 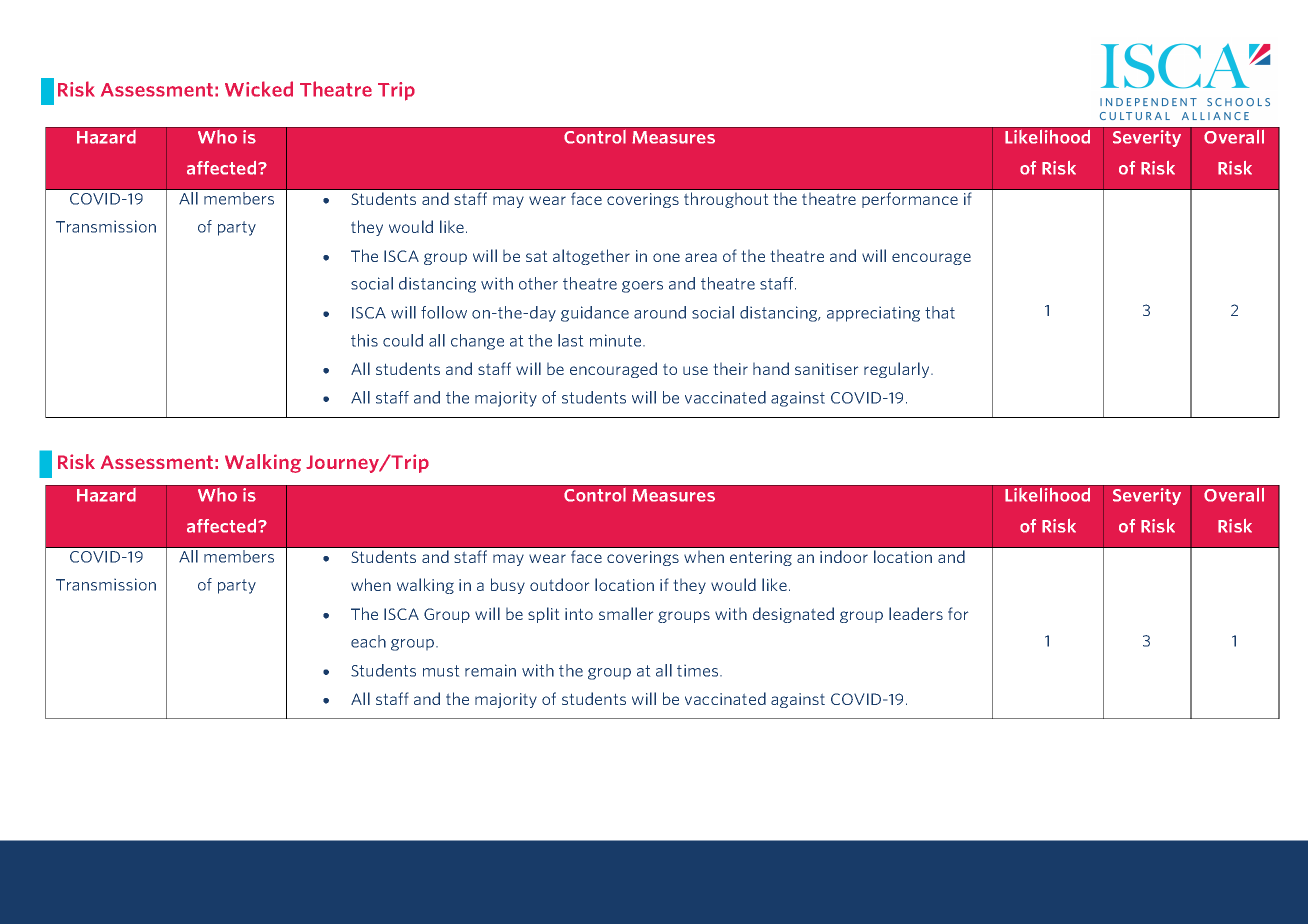 What do you see at coordinates (259, 89) in the page?
I see `Wicked` at bounding box center [259, 89].
